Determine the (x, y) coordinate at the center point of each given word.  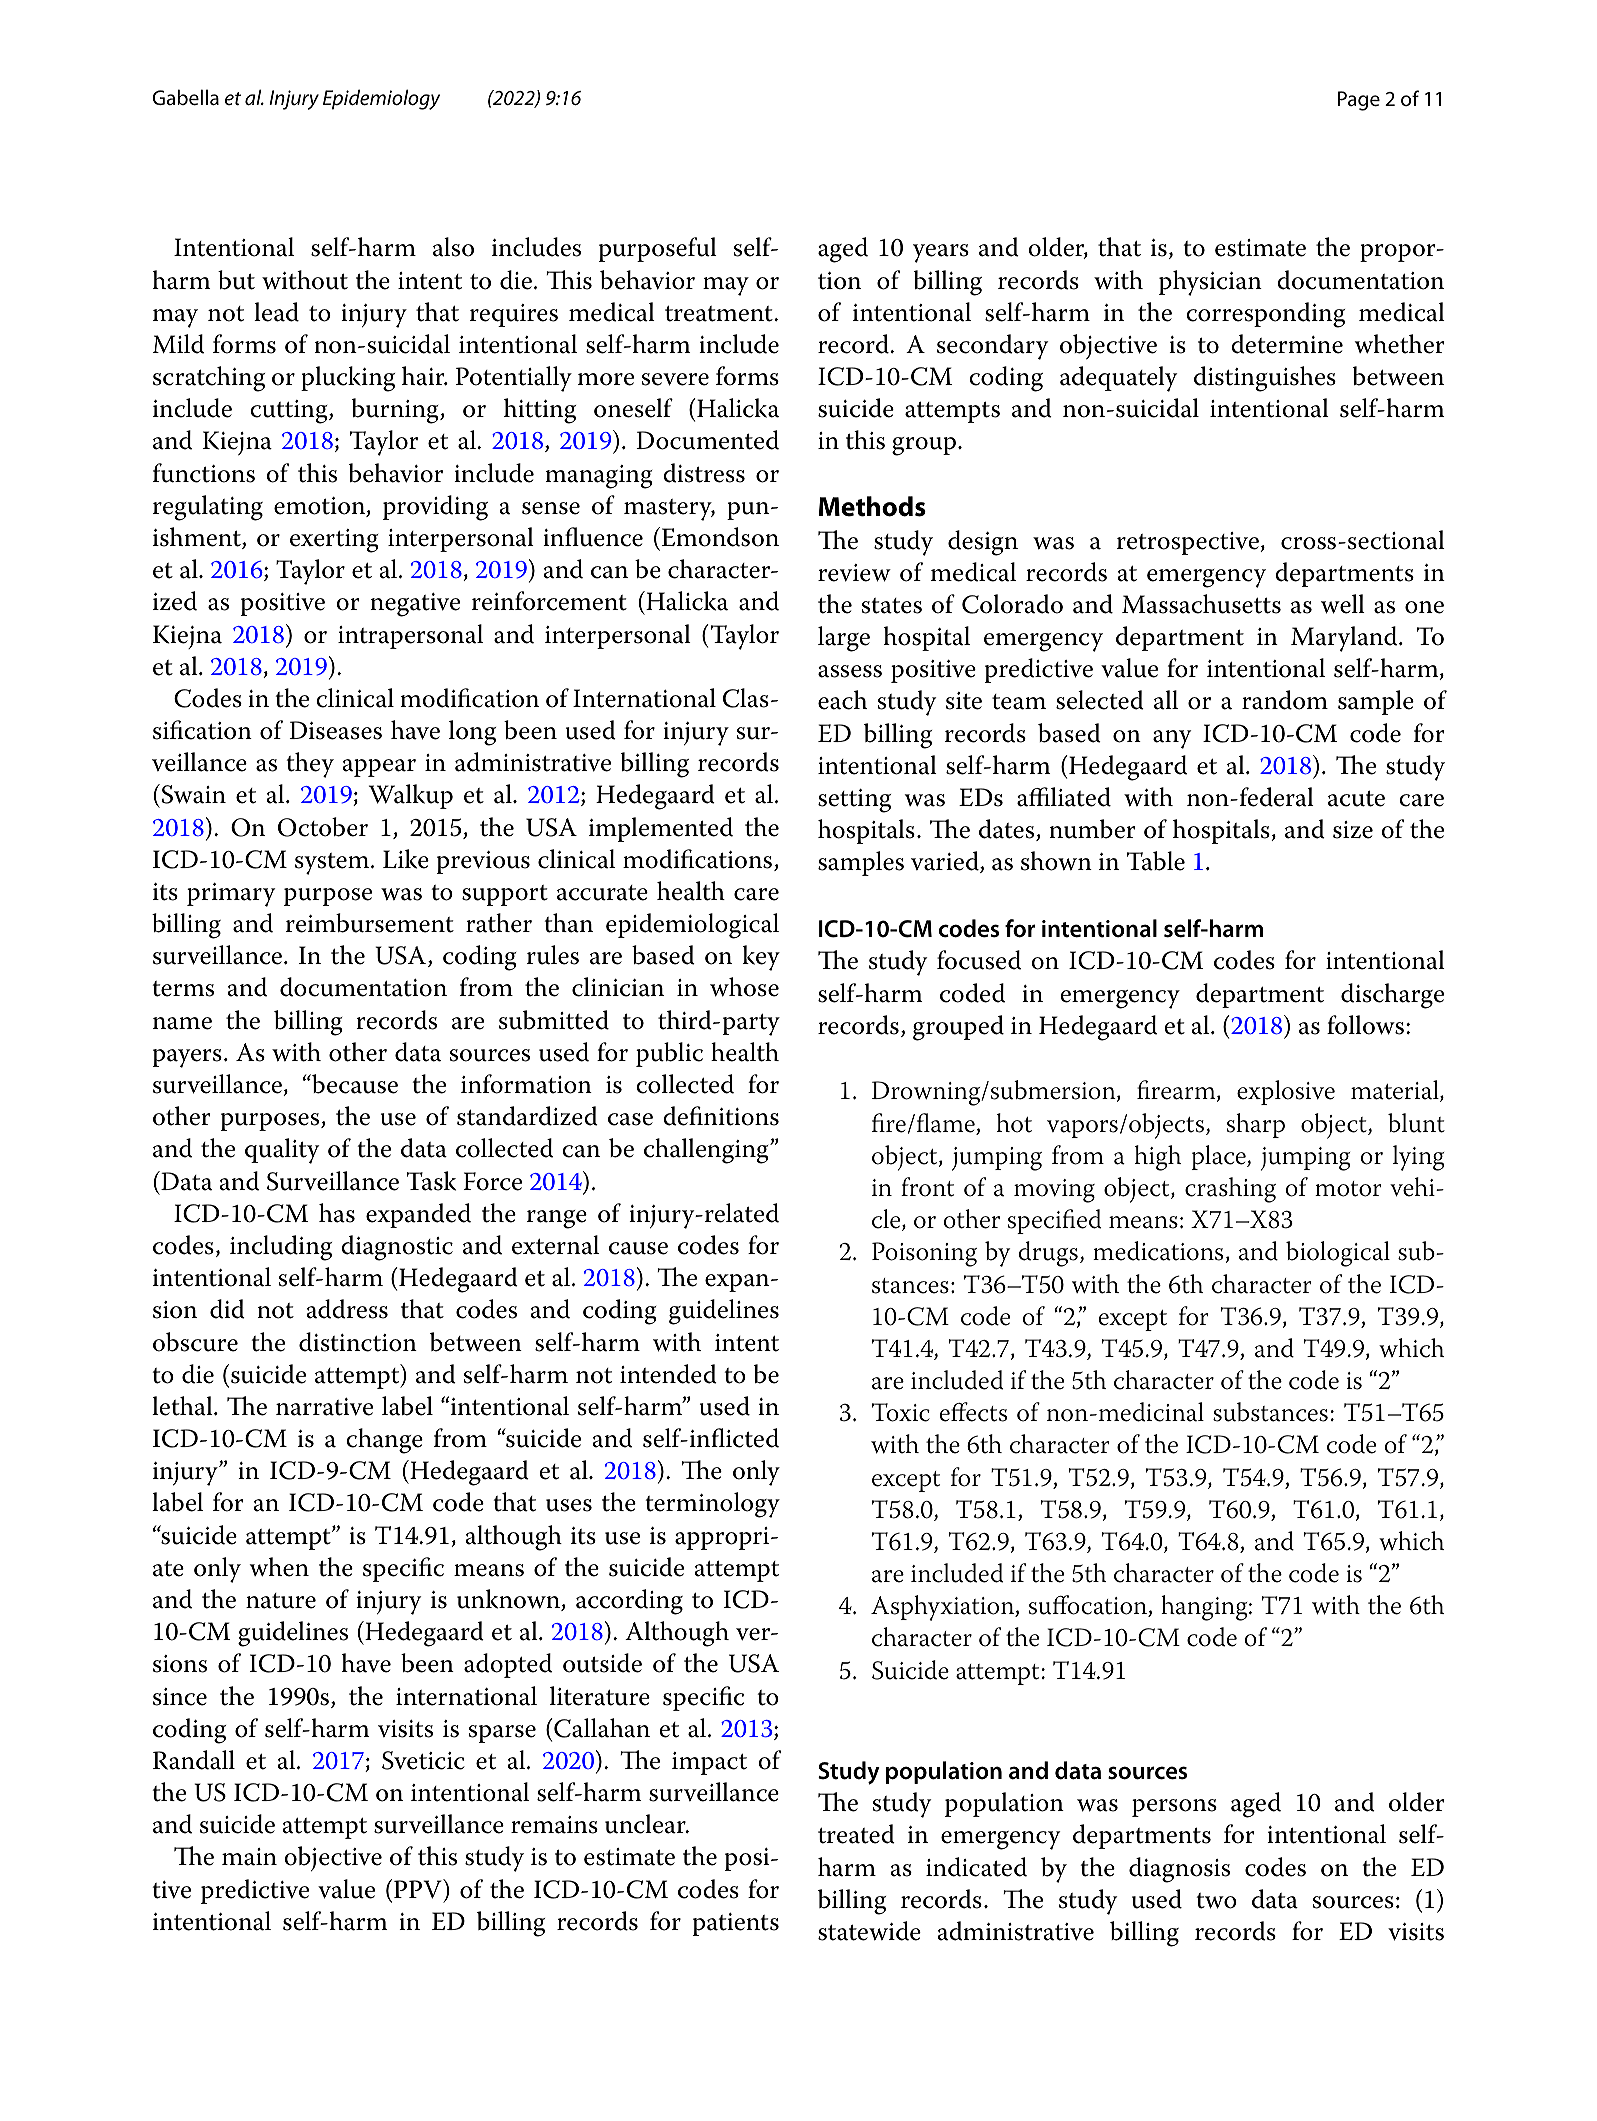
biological (1338, 1254)
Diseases (335, 730)
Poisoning (924, 1254)
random (1285, 700)
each (842, 700)
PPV (419, 1889)
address (347, 1309)
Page (1359, 101)
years (941, 253)
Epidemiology (381, 99)
